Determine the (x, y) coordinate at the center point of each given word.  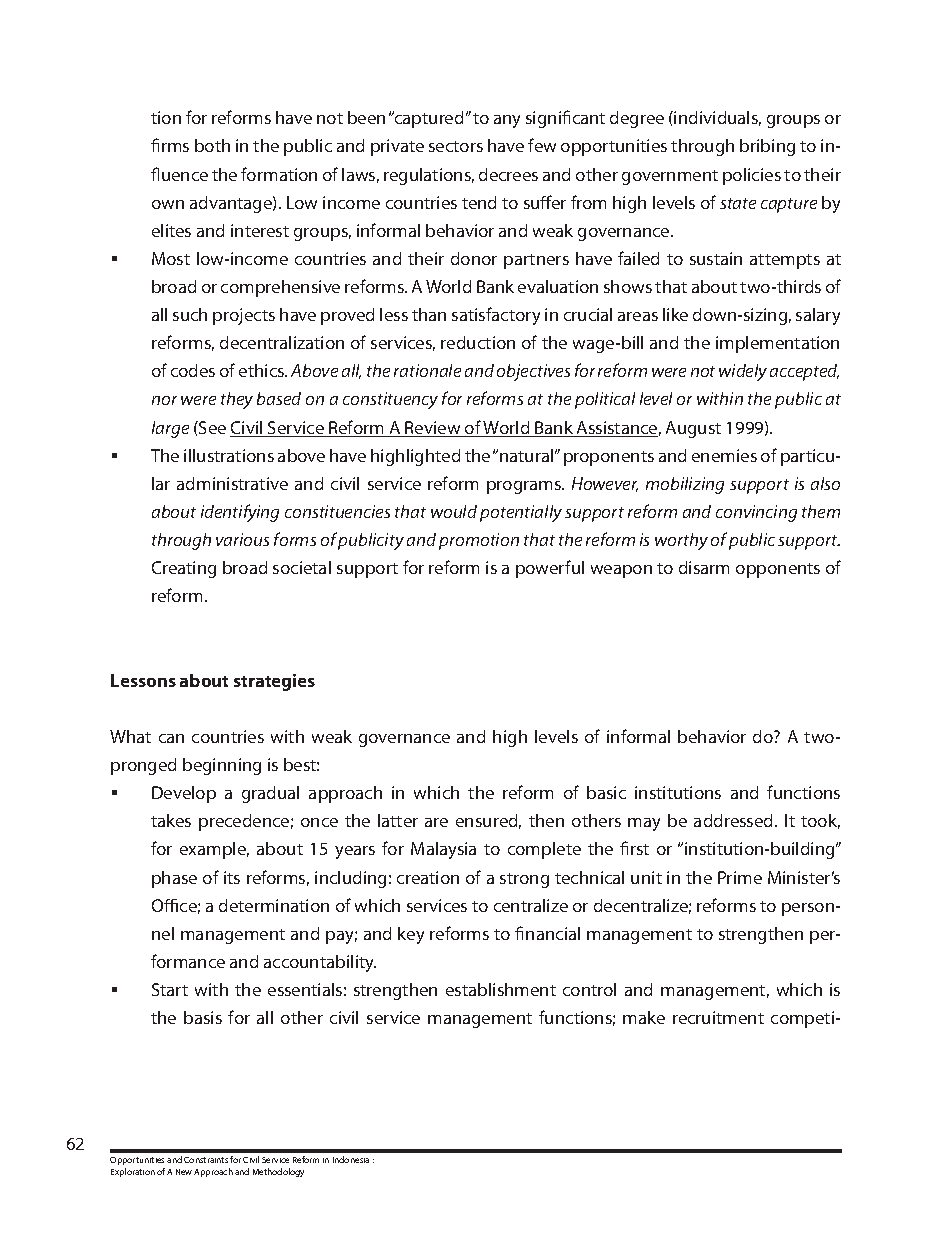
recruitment (718, 1017)
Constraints (206, 1160)
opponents (778, 570)
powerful (550, 569)
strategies (274, 682)
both (212, 145)
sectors (456, 146)
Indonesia (351, 1159)
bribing (767, 147)
